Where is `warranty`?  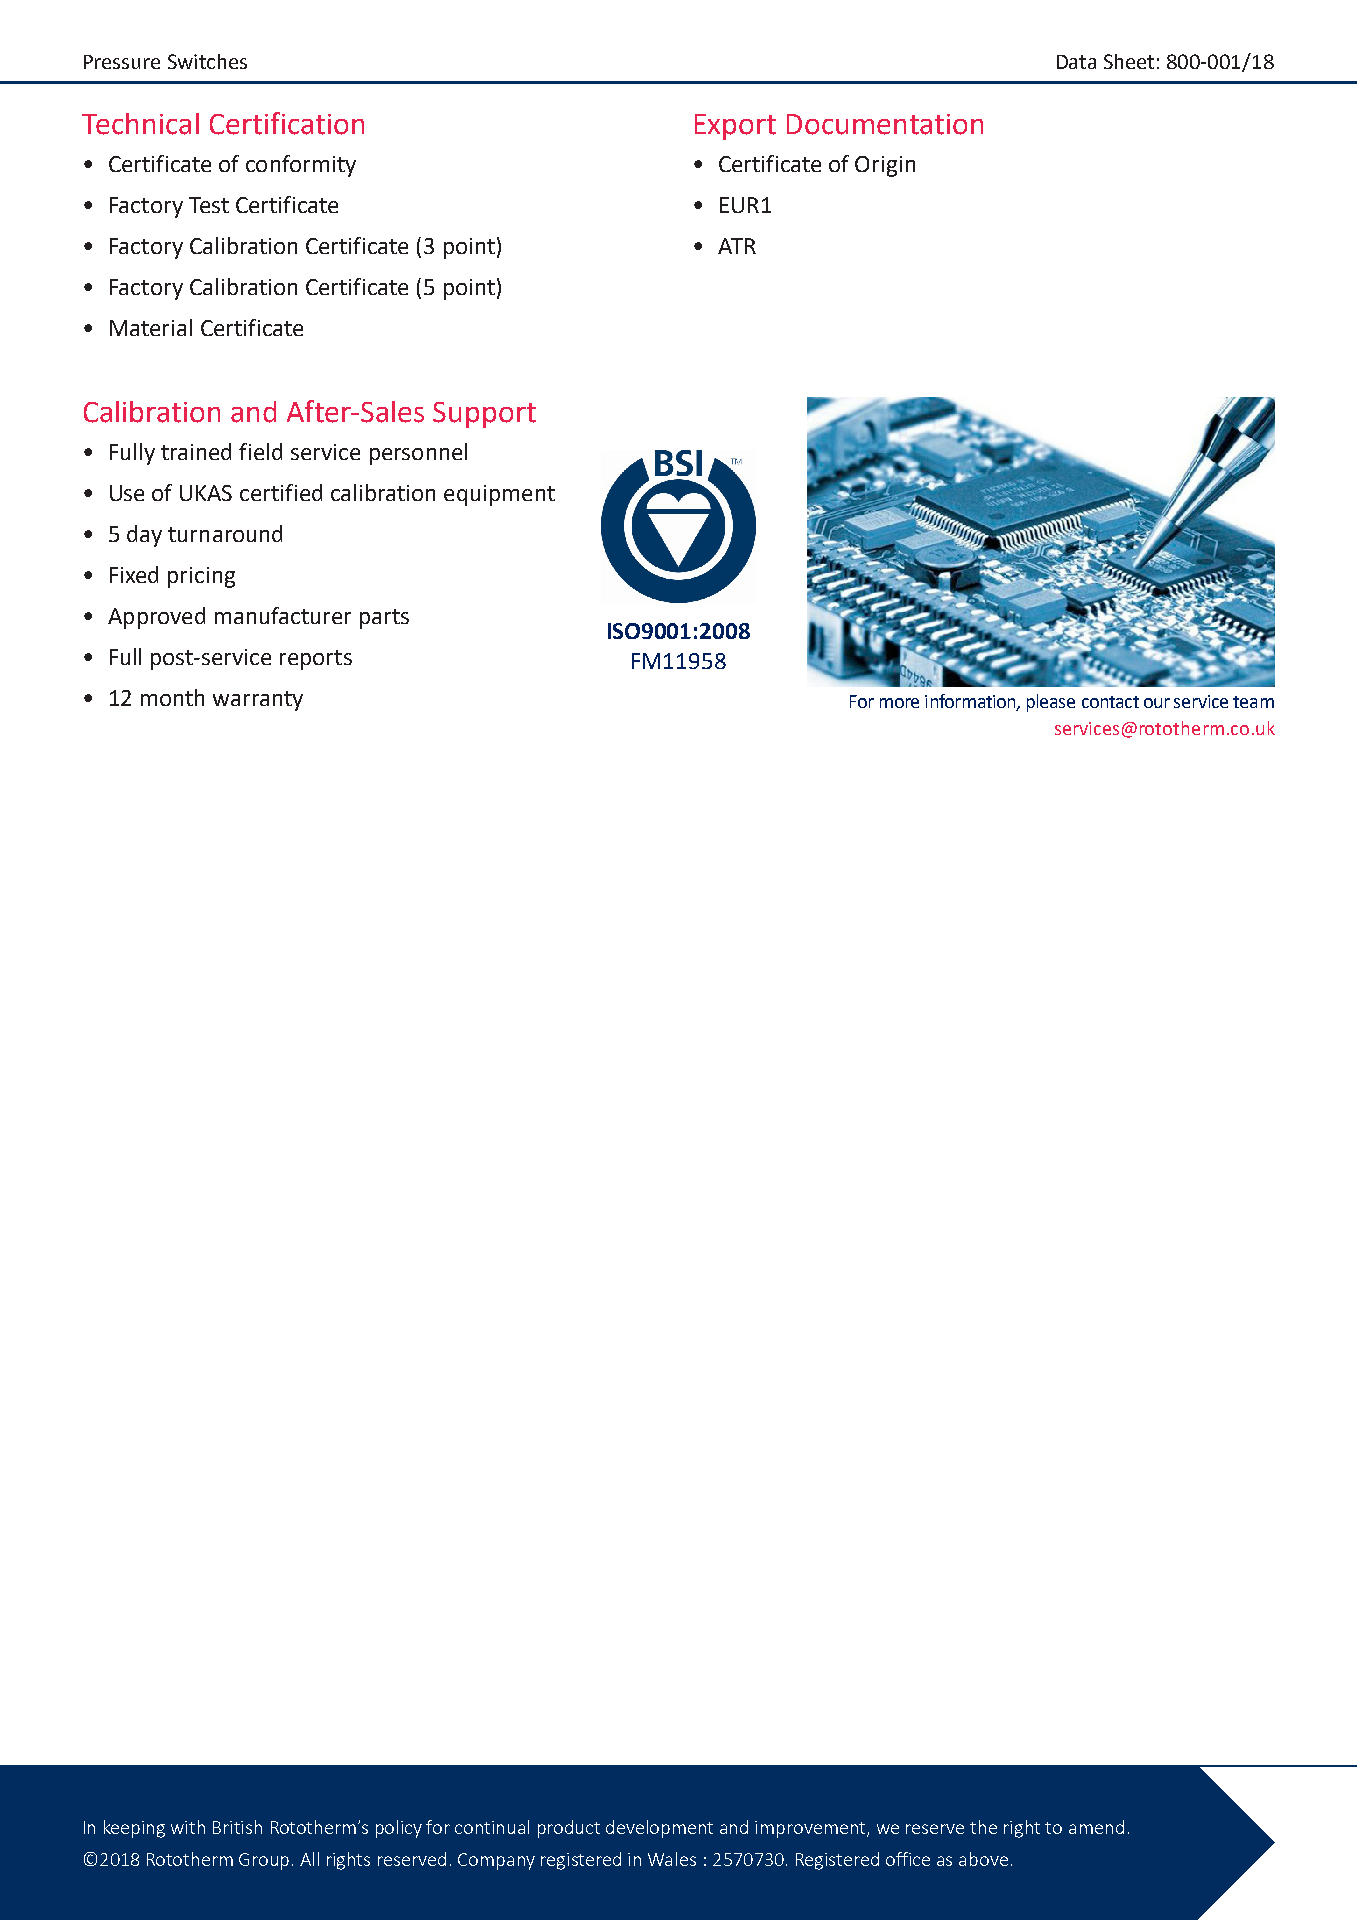
warranty is located at coordinates (258, 701).
